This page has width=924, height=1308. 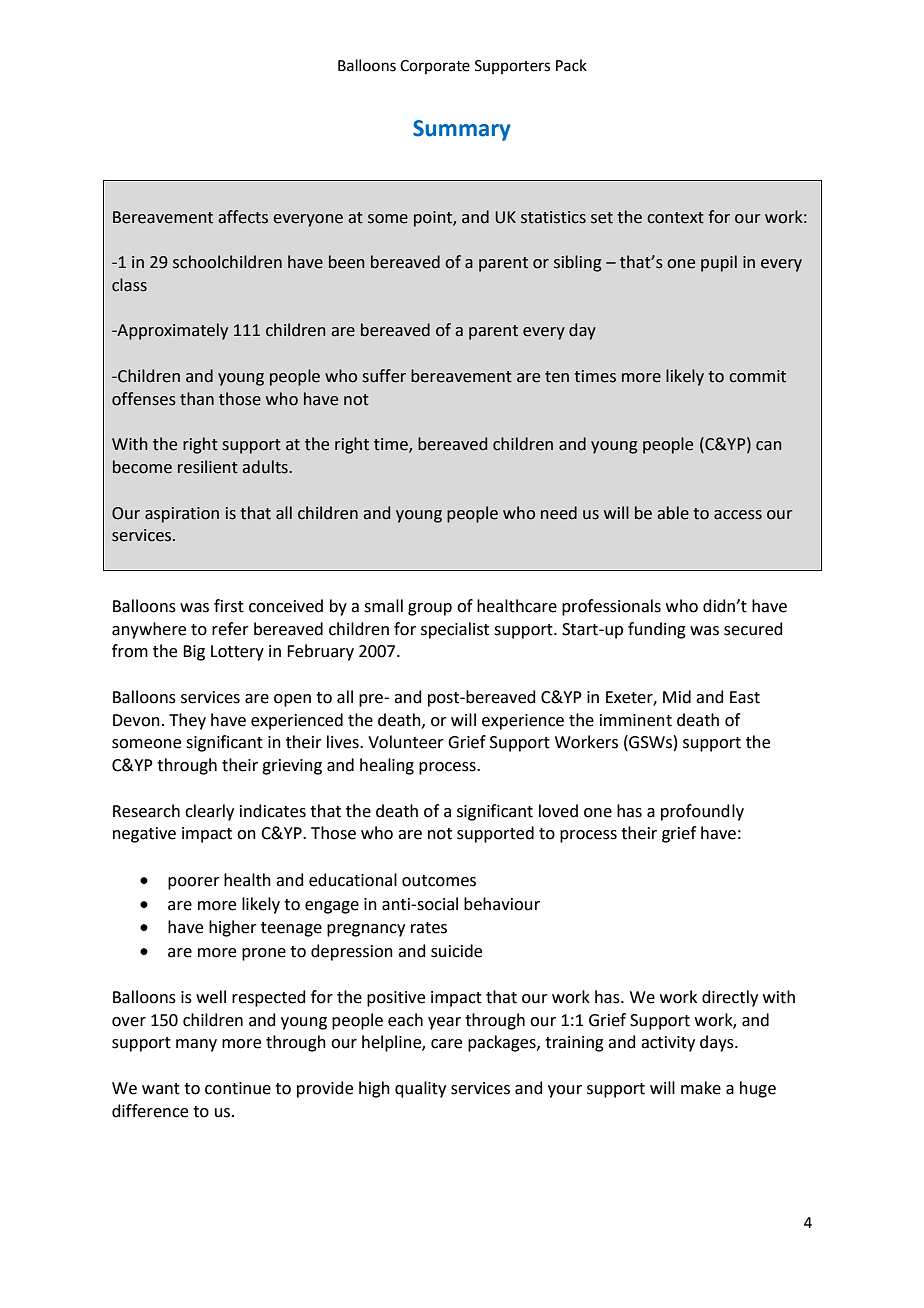 I want to click on context, so click(x=675, y=218).
